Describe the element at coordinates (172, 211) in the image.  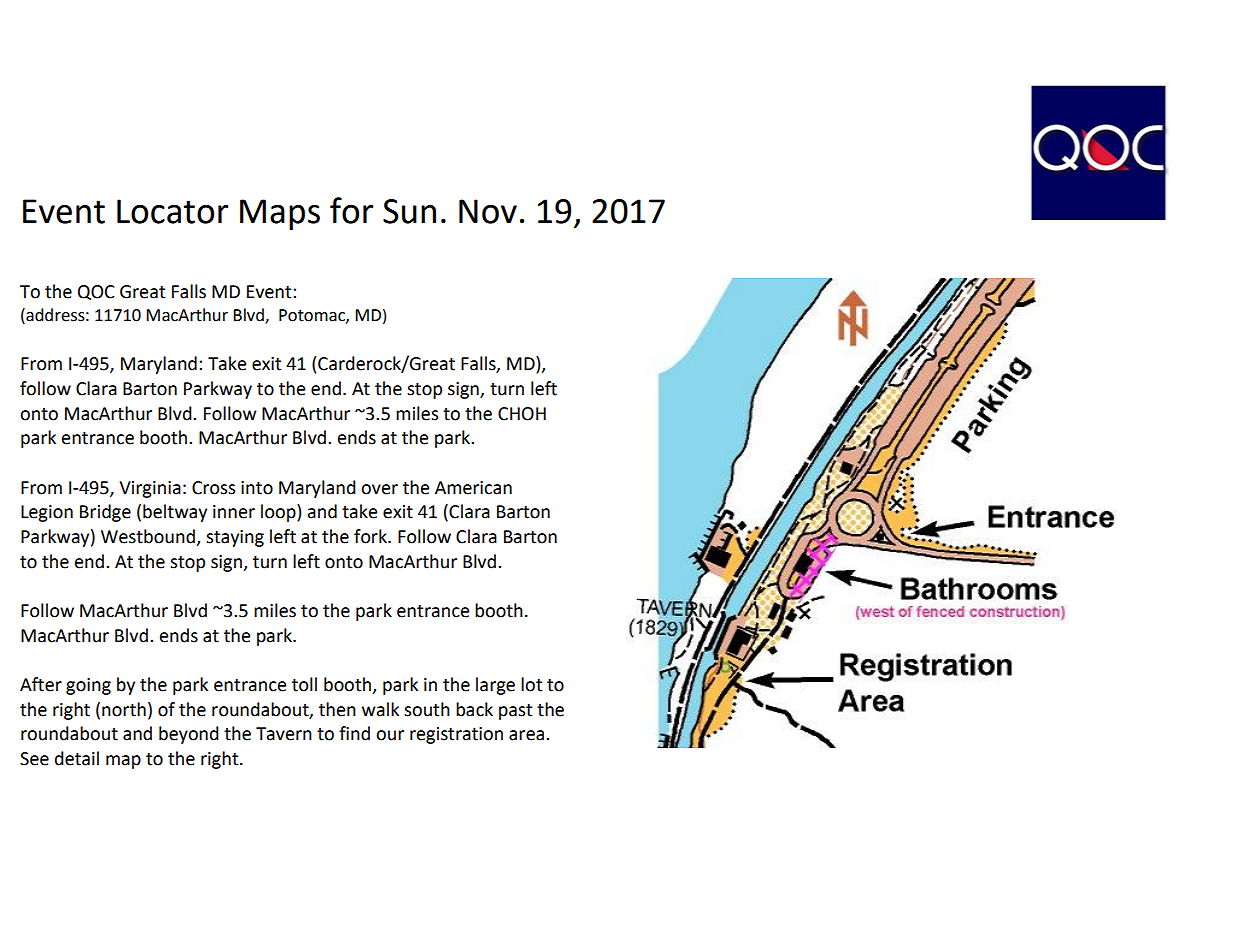
I see `Locator` at that location.
